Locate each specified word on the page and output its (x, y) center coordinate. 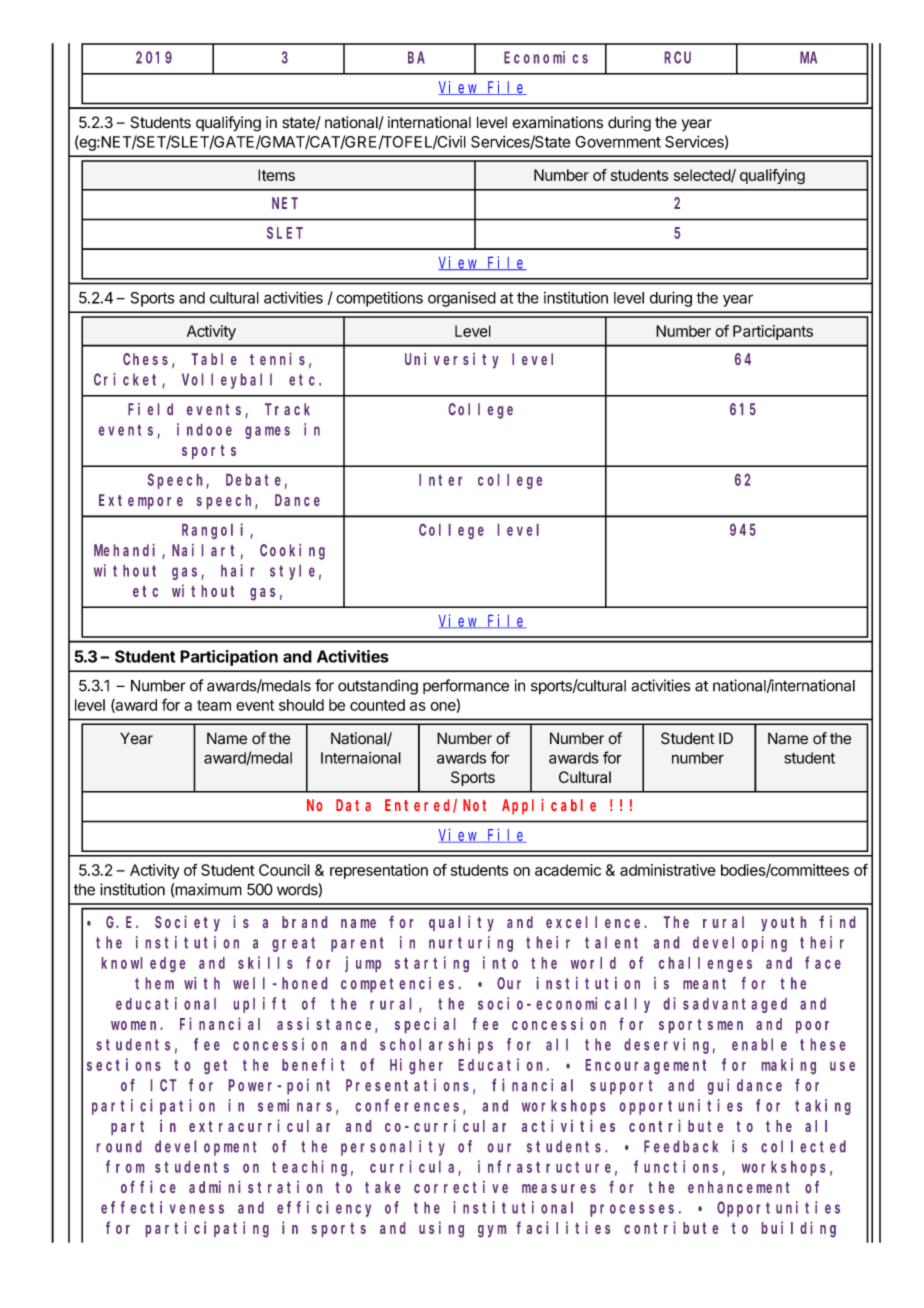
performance (466, 686)
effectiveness (162, 1207)
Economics (546, 57)
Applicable (549, 806)
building (799, 1229)
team (214, 705)
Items (276, 175)
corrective (461, 1186)
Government (618, 142)
